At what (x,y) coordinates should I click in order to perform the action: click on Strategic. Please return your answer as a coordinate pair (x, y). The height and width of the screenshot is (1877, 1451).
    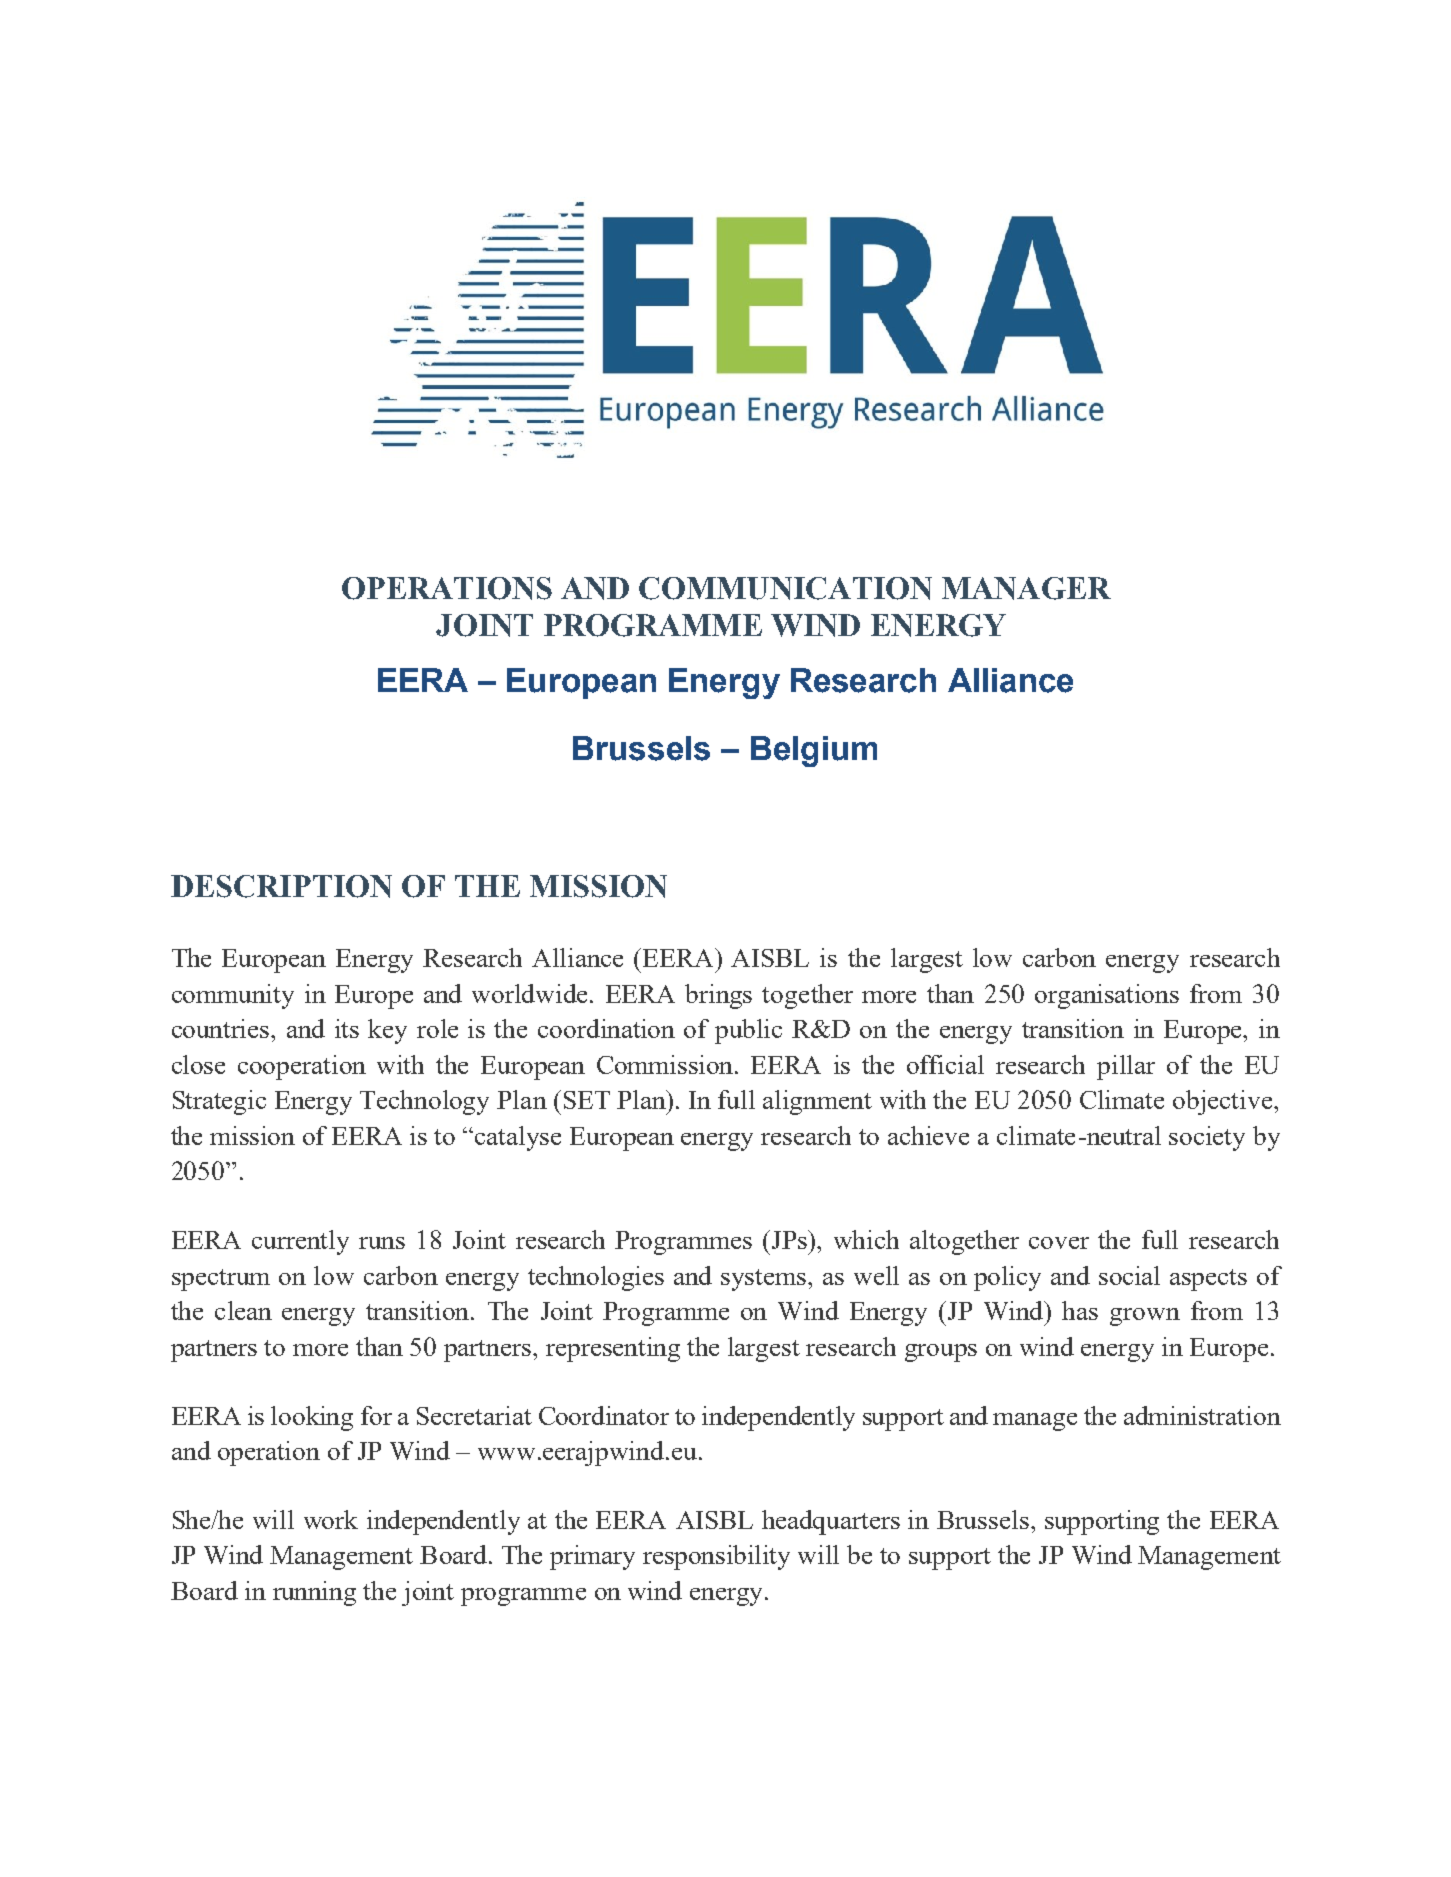
    Looking at the image, I should click on (219, 1102).
